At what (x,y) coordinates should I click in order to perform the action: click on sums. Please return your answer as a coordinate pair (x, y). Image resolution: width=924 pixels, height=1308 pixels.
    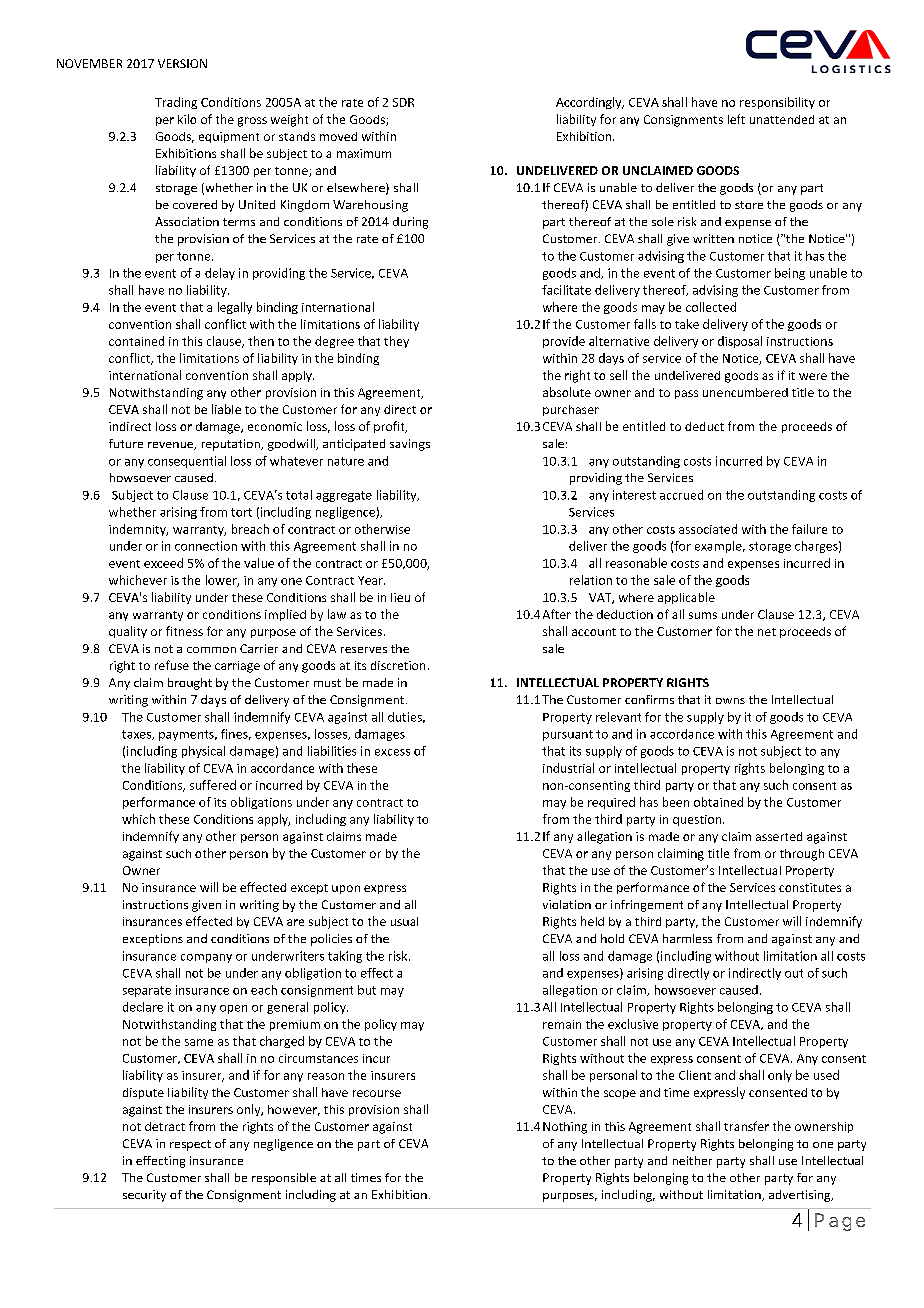
    Looking at the image, I should click on (703, 615).
